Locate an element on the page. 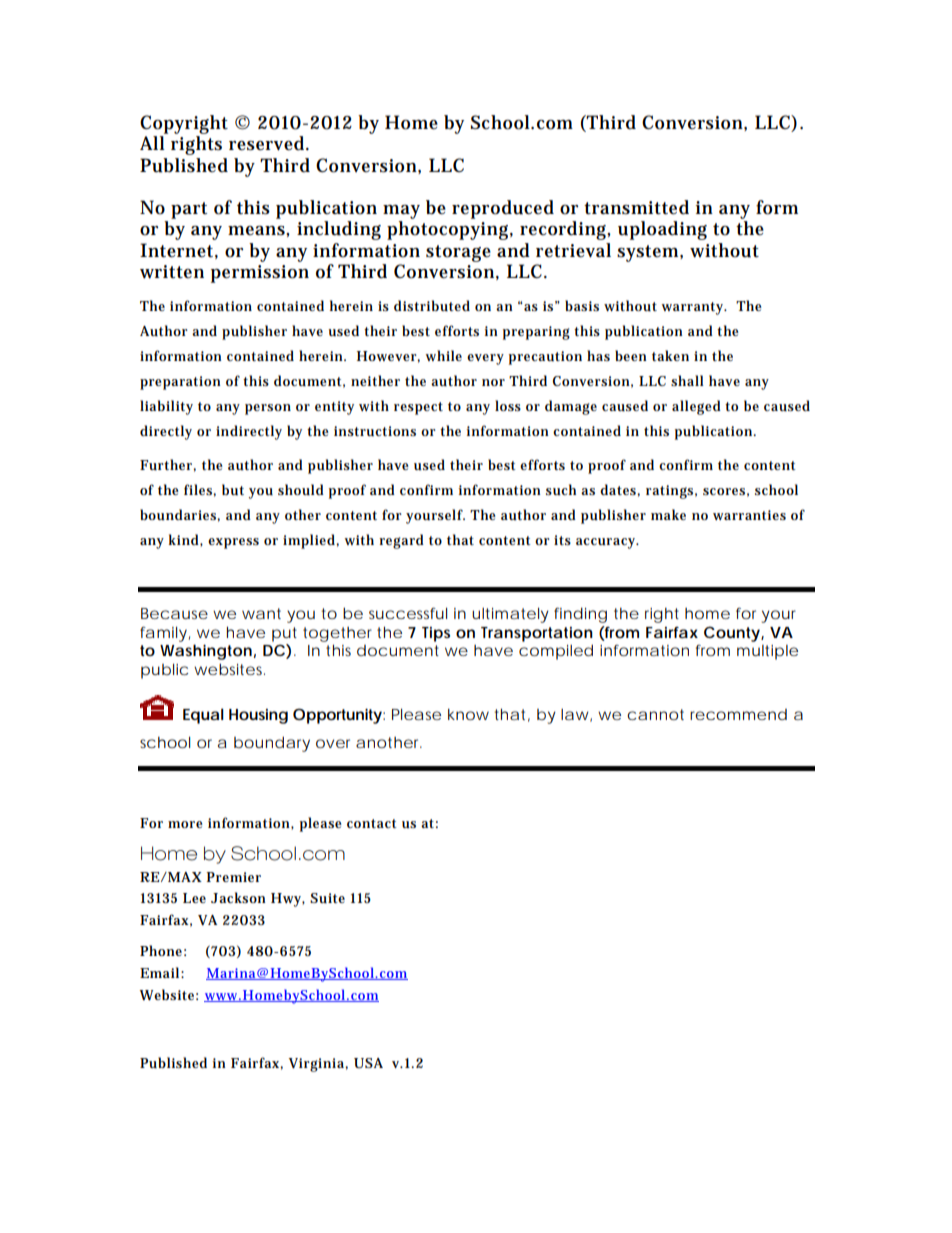 This page has width=952, height=1233. reproduced is located at coordinates (503, 209).
